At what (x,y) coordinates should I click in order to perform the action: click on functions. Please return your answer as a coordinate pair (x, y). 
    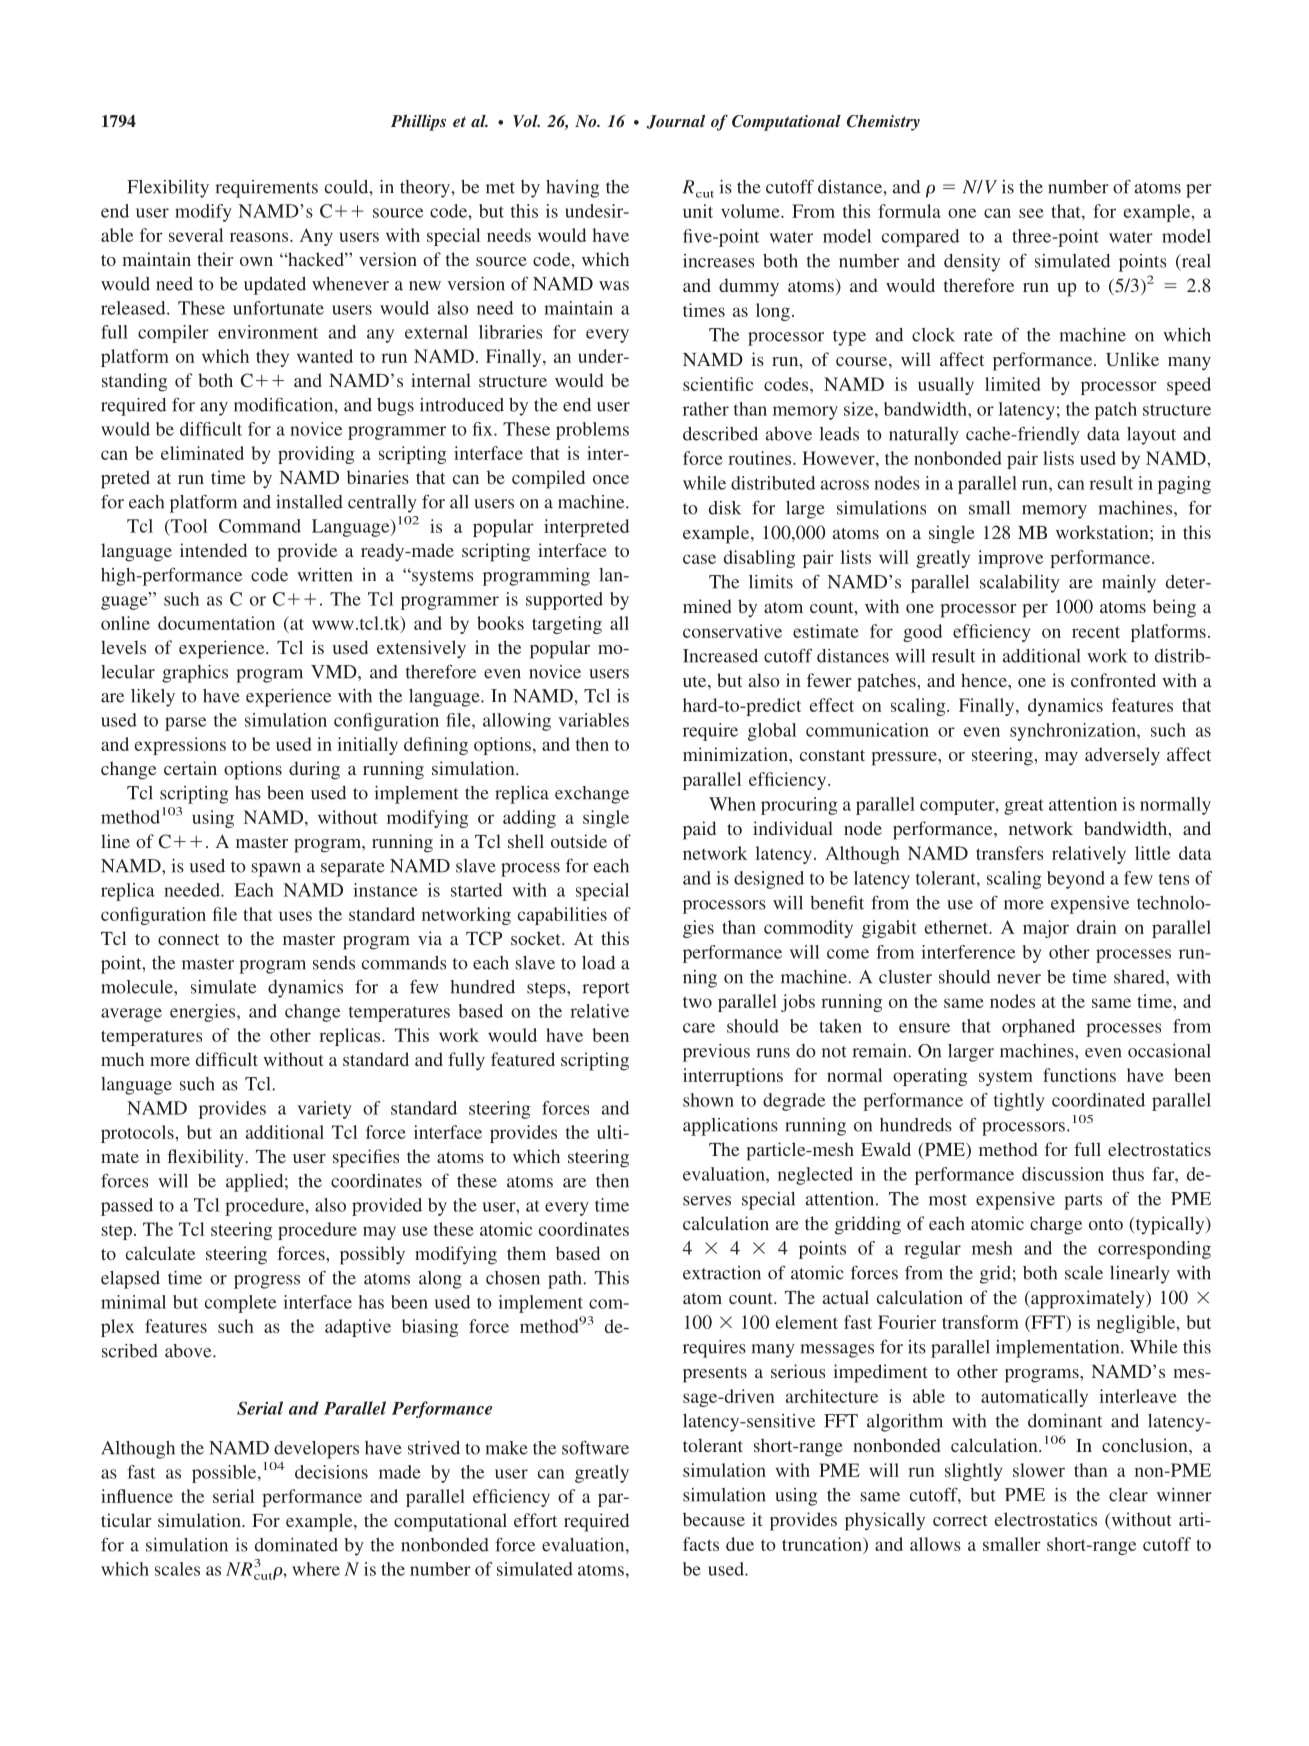
    Looking at the image, I should click on (1079, 1075).
